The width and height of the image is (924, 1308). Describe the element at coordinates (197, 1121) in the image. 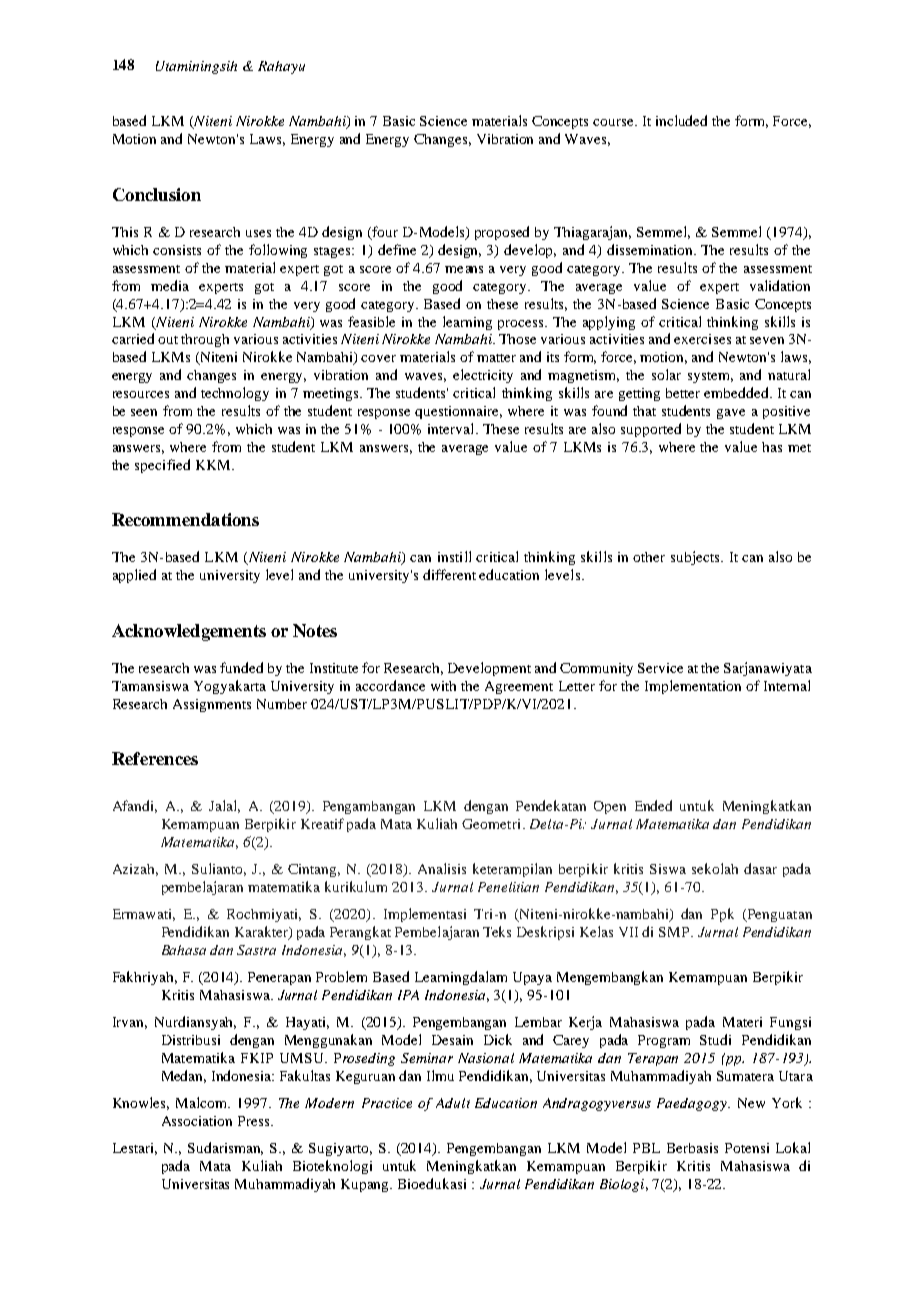

I see `Association` at that location.
